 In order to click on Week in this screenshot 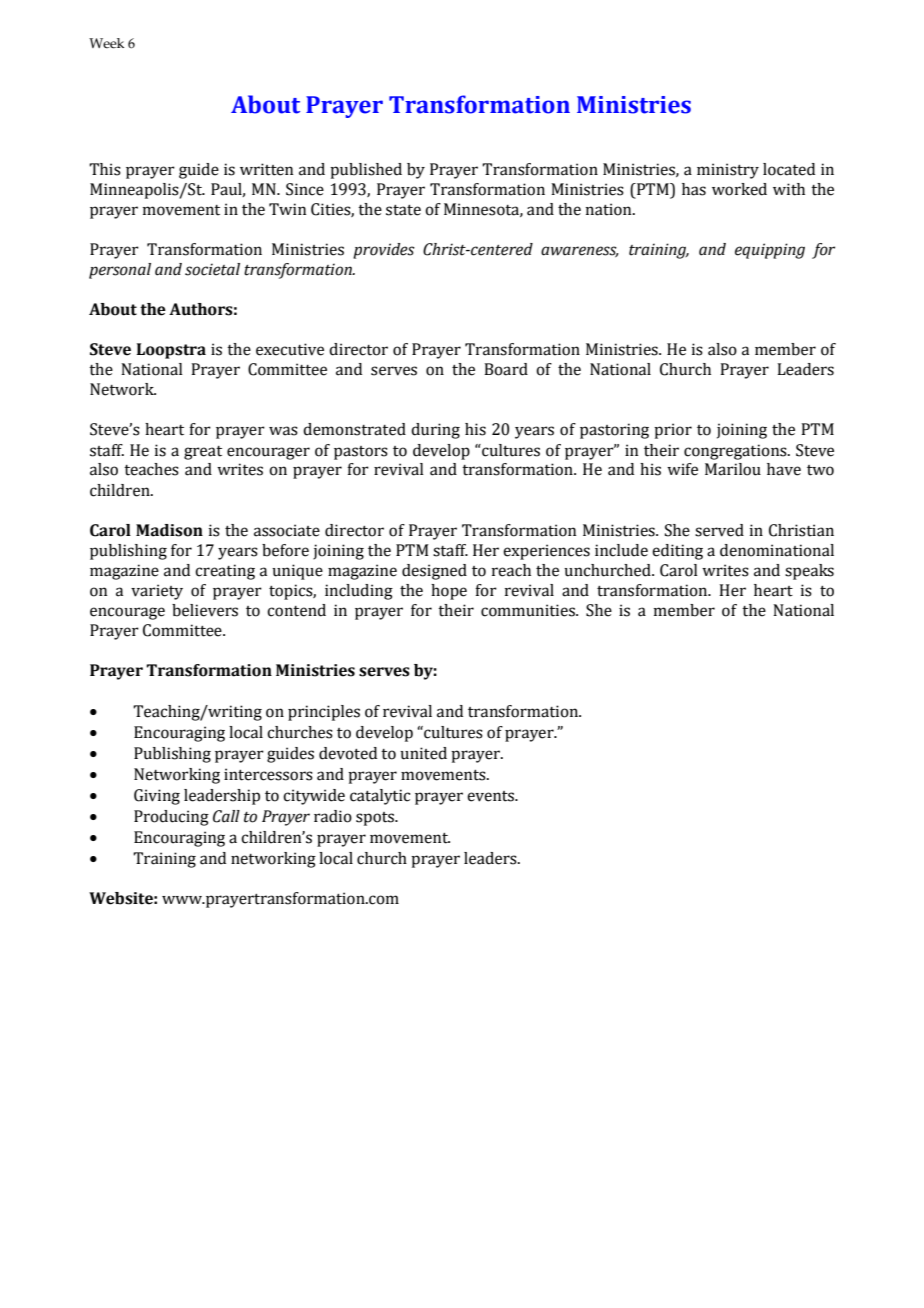, I will do `click(106, 43)`.
